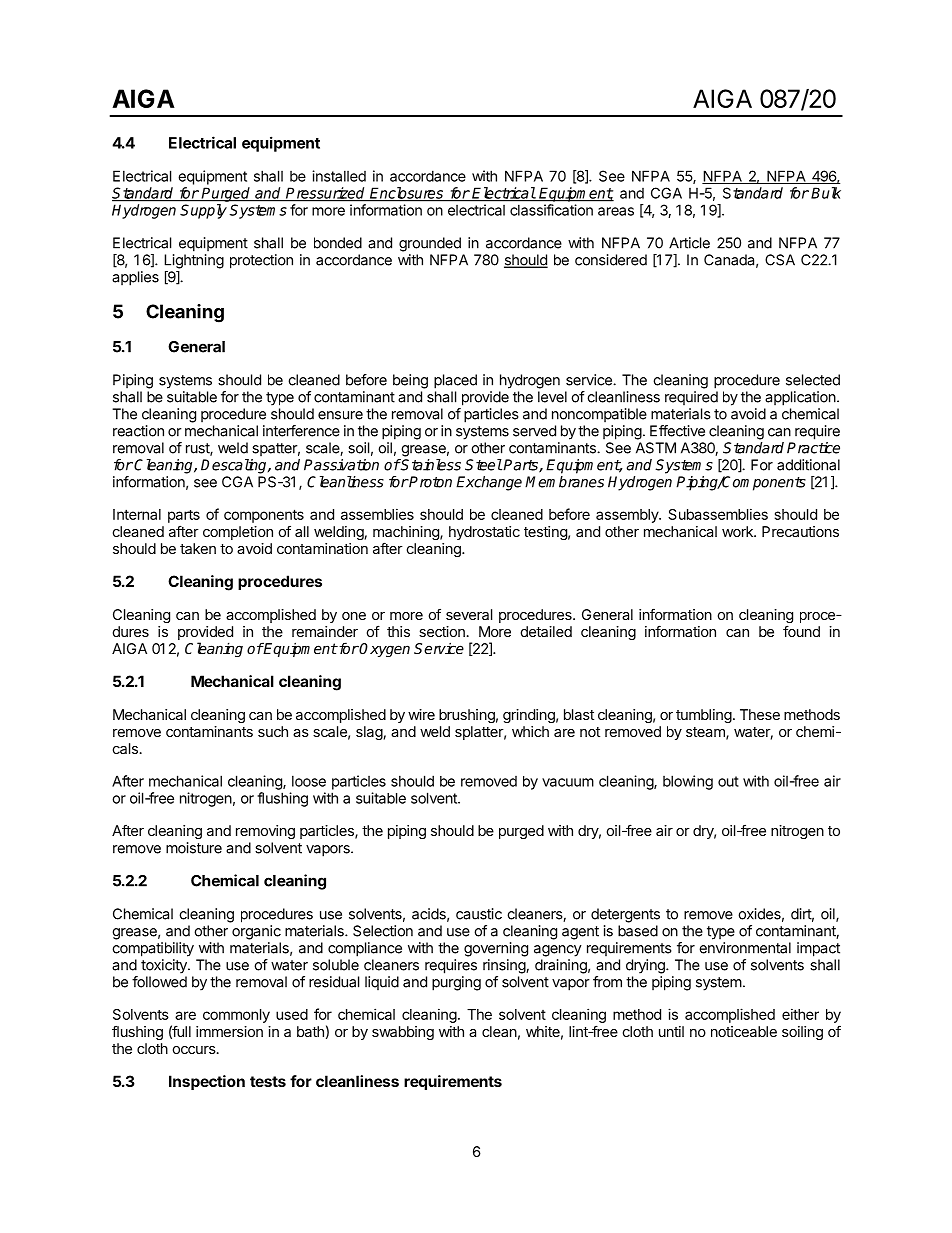 The image size is (952, 1233). I want to click on Bulk, so click(826, 193).
